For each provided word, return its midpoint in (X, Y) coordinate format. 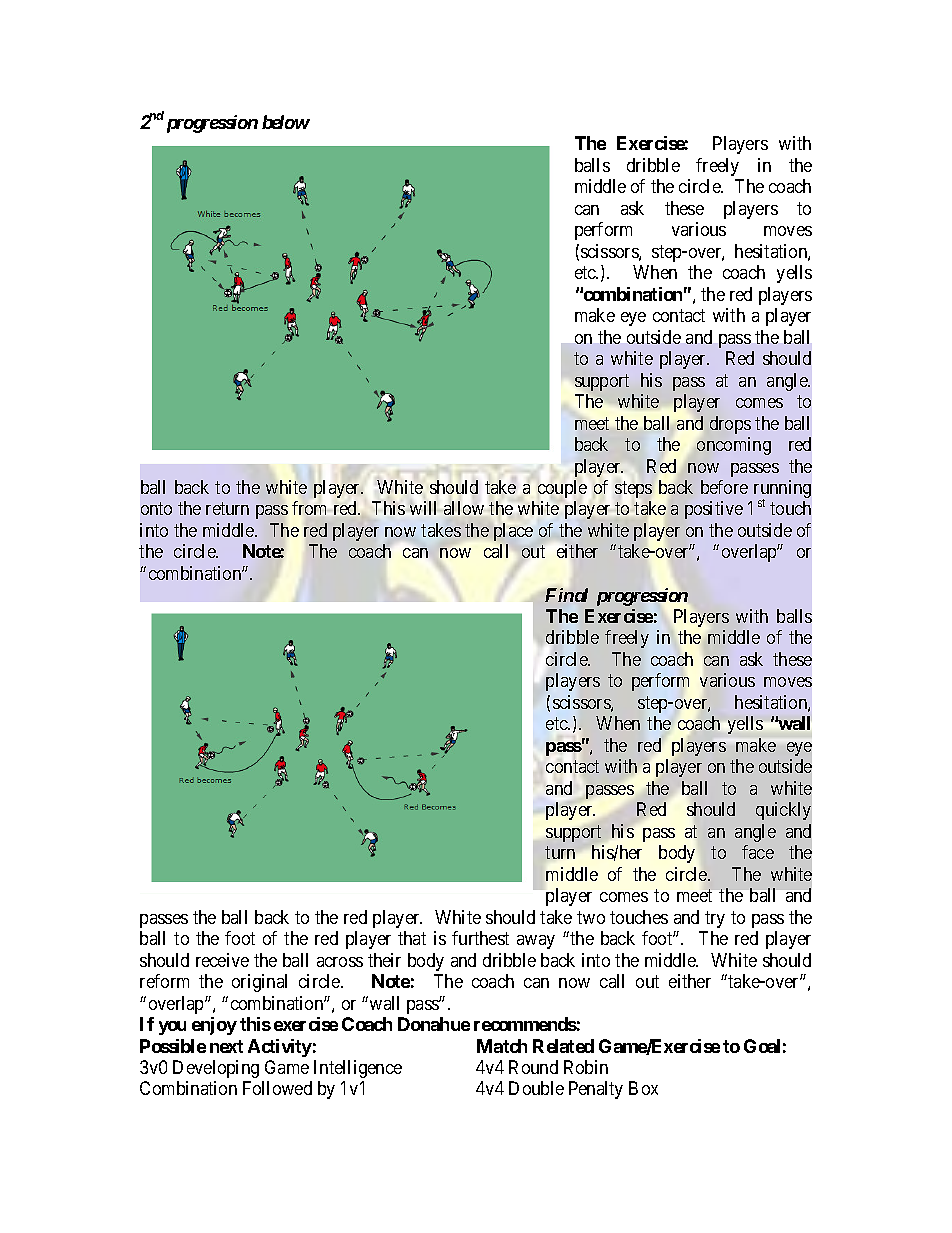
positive (714, 510)
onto (156, 509)
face (758, 852)
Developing (216, 1069)
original (259, 983)
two (591, 917)
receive (222, 960)
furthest (480, 938)
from (309, 508)
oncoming (734, 446)
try (715, 919)
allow (464, 508)
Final (566, 595)
